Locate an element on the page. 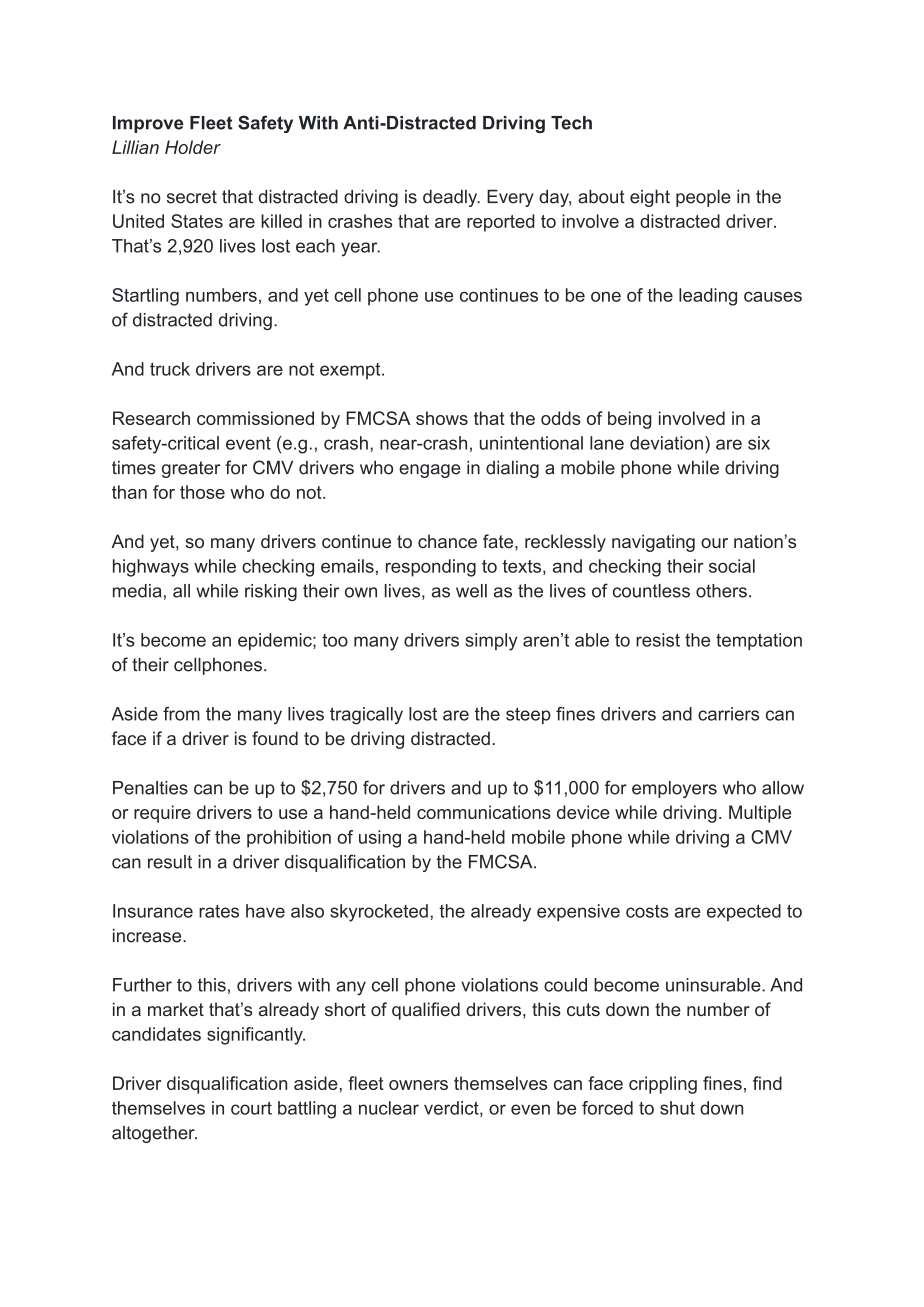 The image size is (924, 1307). shut is located at coordinates (677, 1108).
